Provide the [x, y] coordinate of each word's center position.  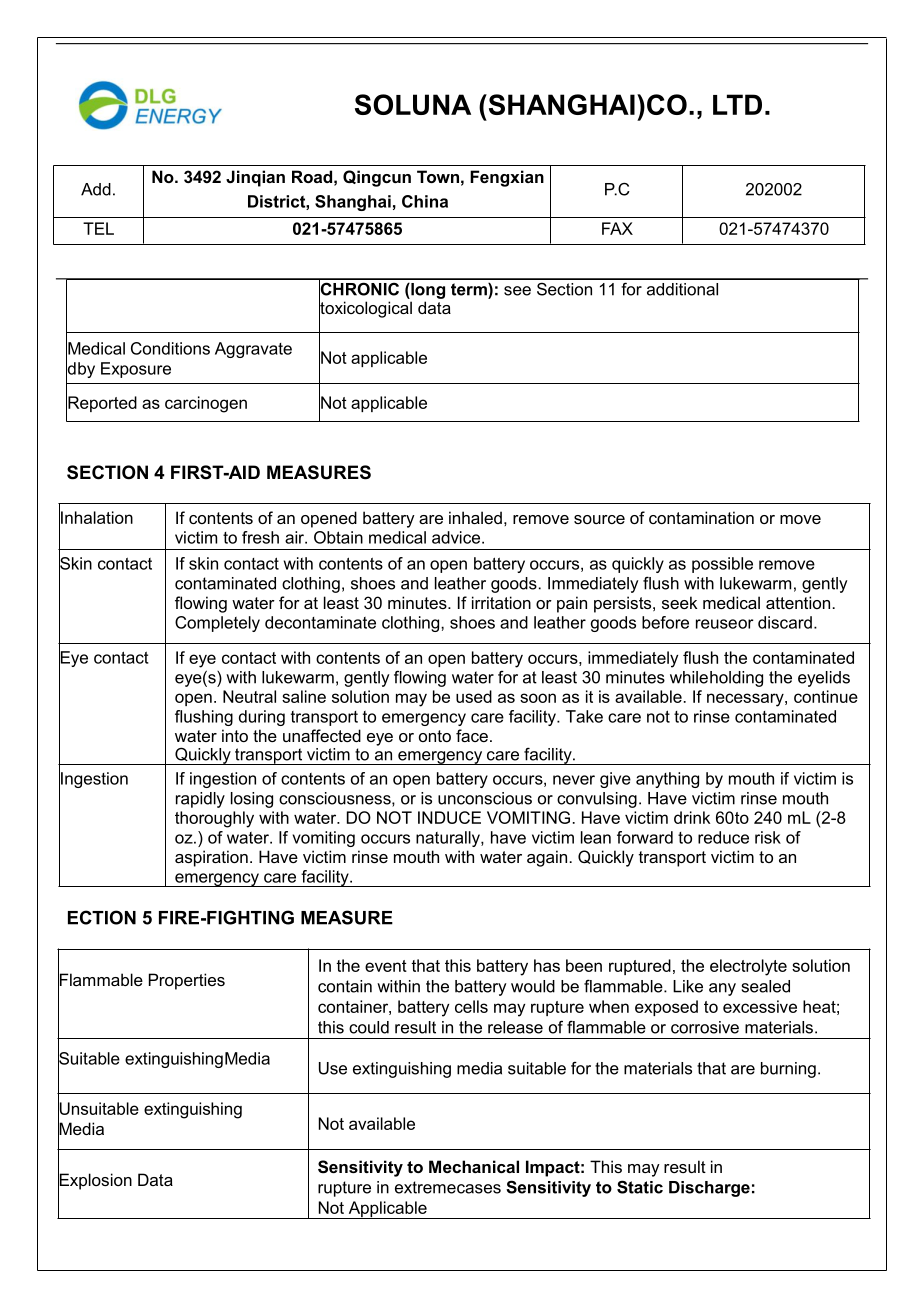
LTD [737, 104]
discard [785, 622]
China [425, 201]
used [474, 696]
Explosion [95, 1181]
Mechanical [474, 1166]
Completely [217, 624]
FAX [617, 228]
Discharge [709, 1189]
